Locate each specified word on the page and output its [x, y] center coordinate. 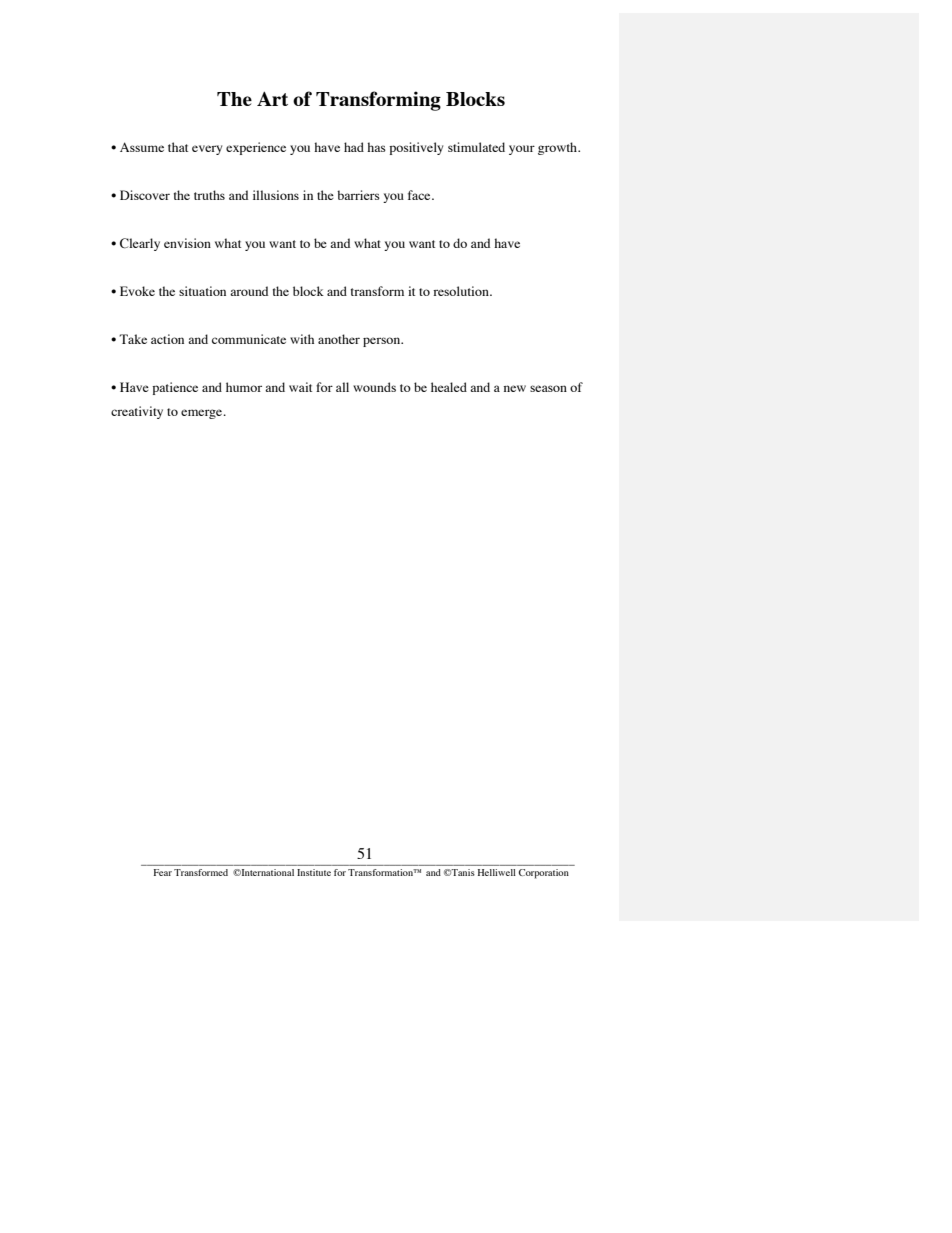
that [178, 147]
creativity [137, 412]
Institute [314, 872]
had [354, 147]
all [342, 387]
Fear [163, 872]
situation [202, 291]
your [522, 150]
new [515, 388]
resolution [462, 291]
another [339, 339]
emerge [203, 414]
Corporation [544, 874]
